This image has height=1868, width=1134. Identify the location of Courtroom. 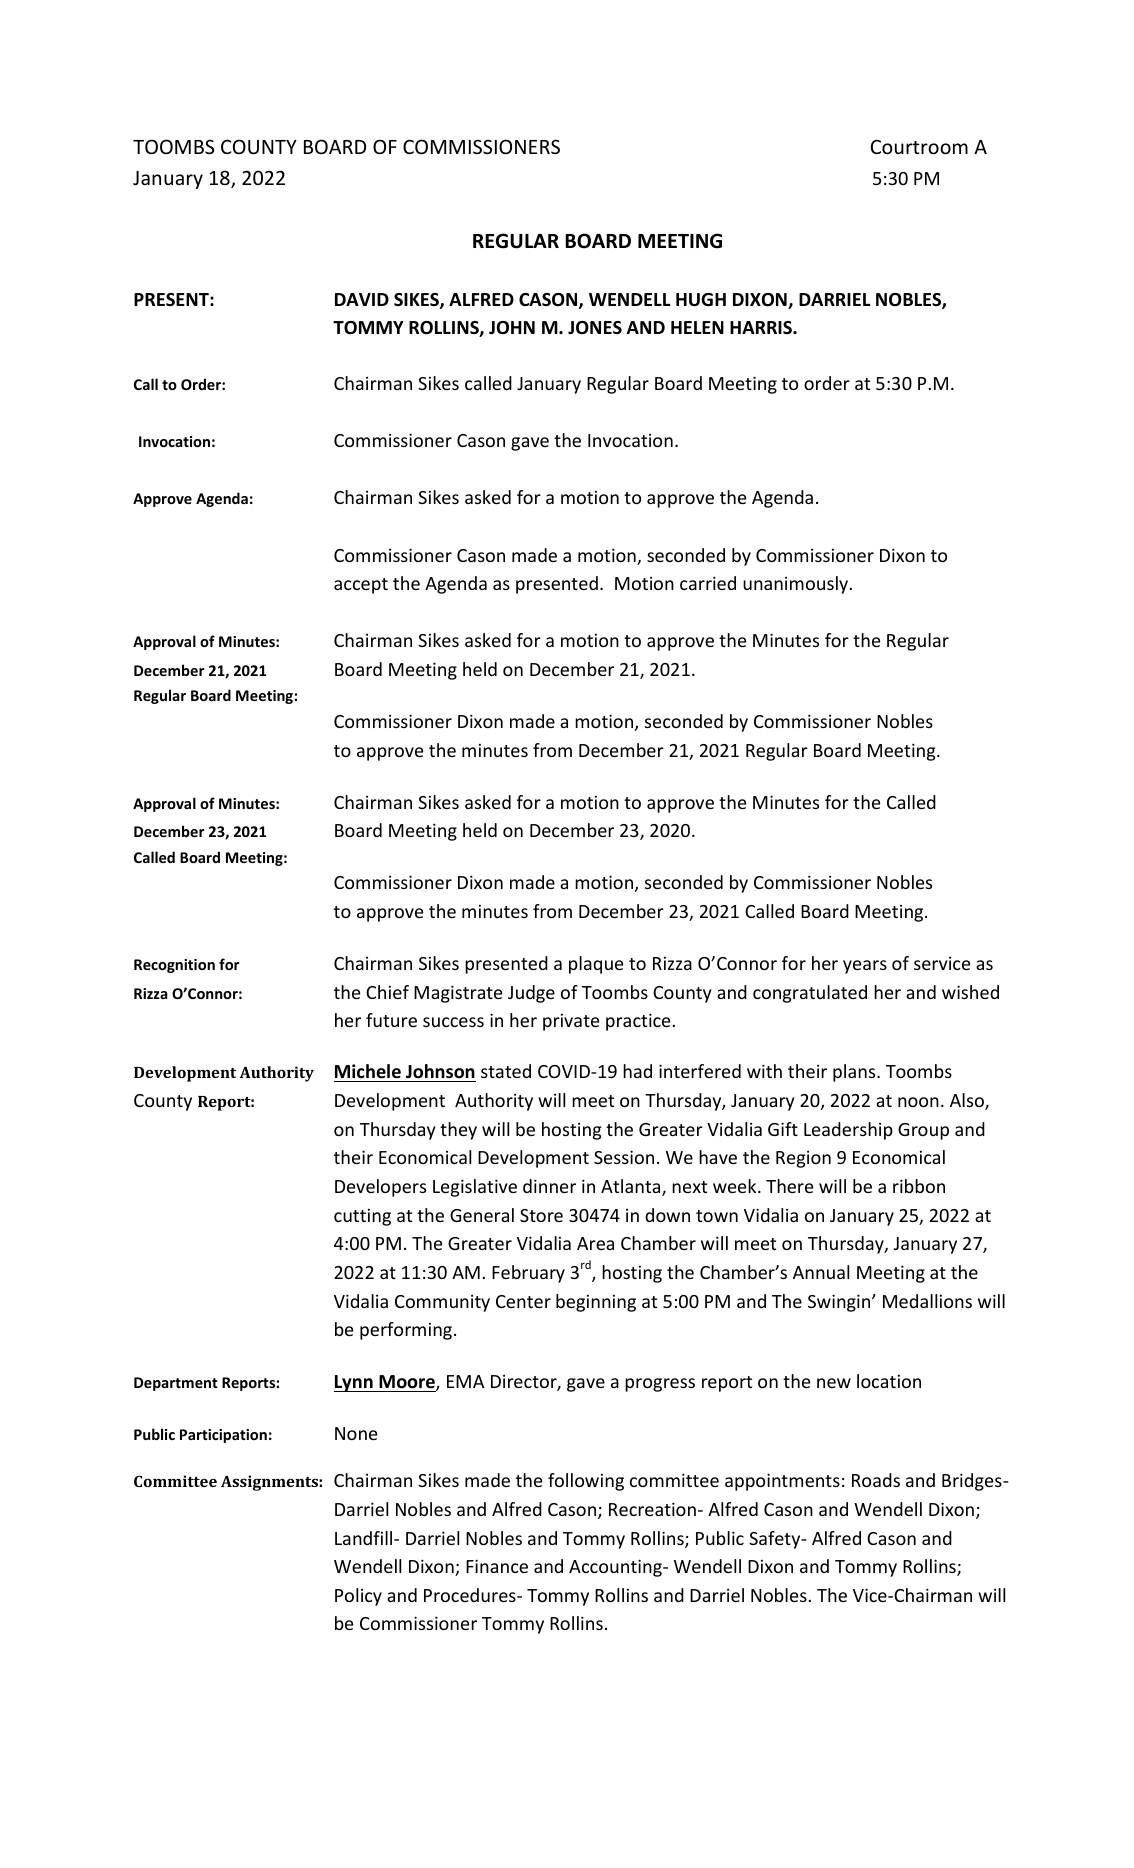
(919, 147).
